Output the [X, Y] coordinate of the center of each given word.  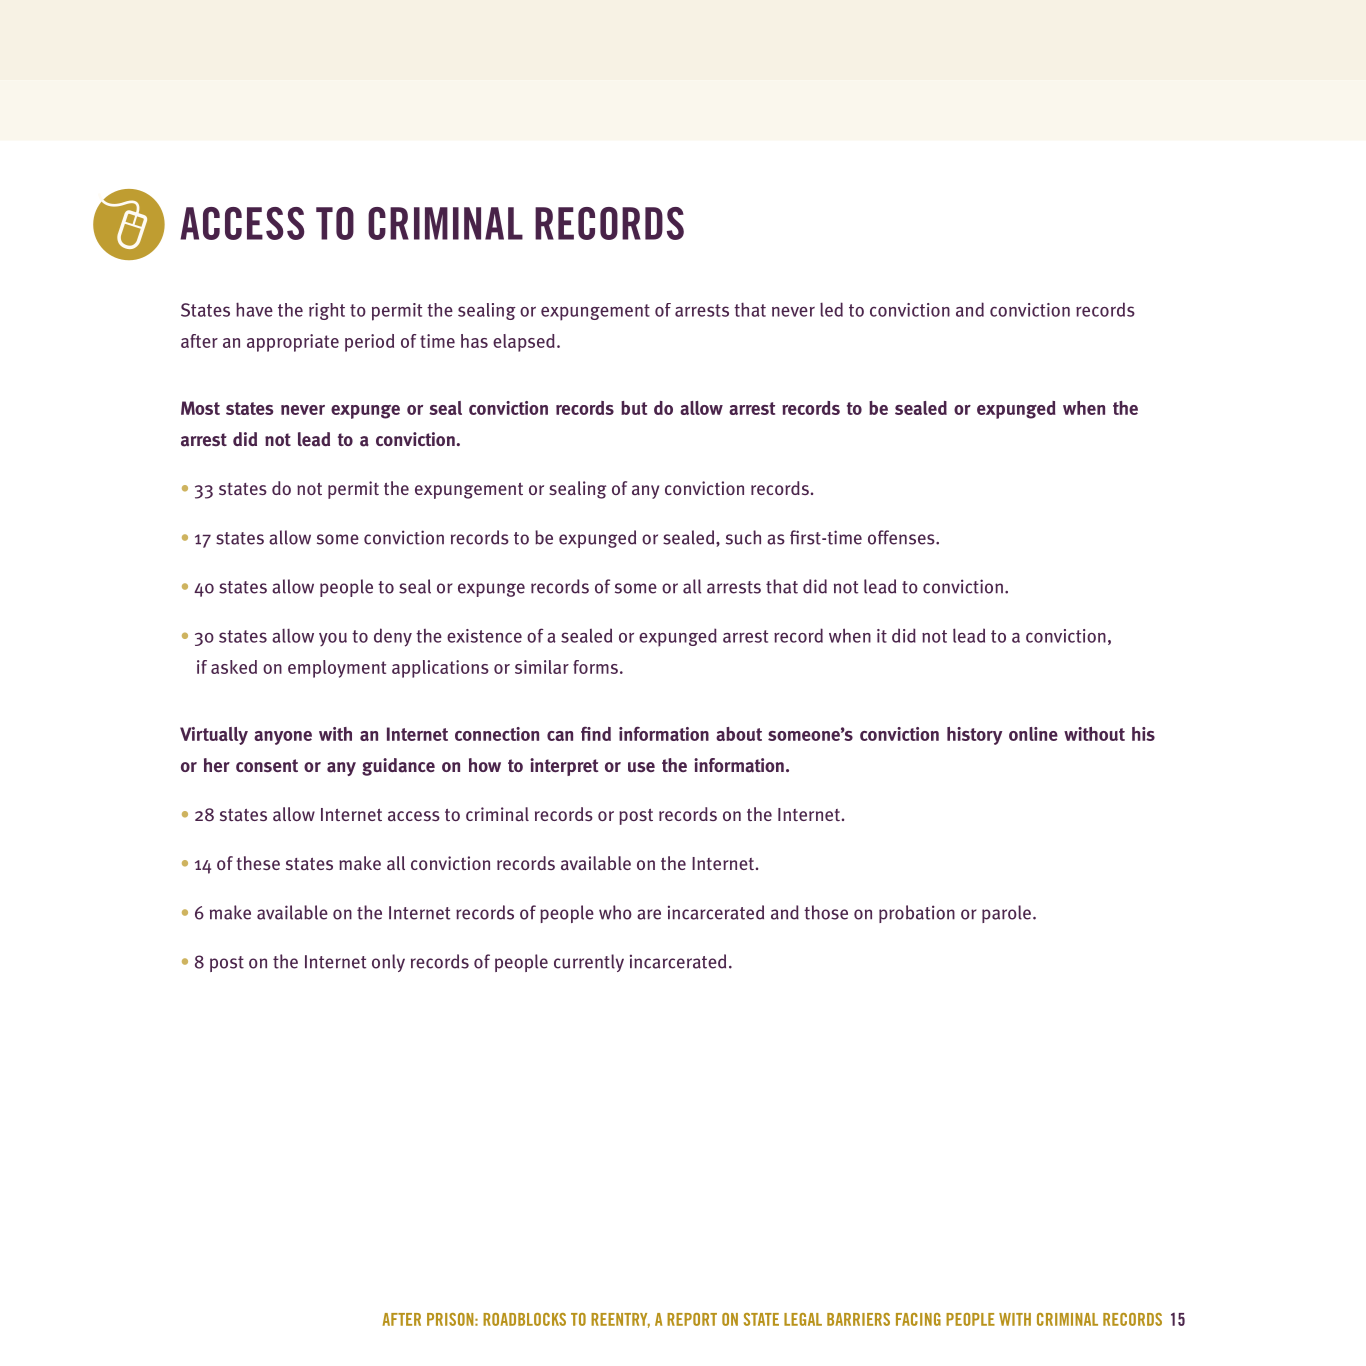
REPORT [692, 1319]
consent [267, 766]
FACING [918, 1319]
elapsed [524, 343]
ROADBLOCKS [524, 1319]
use [641, 767]
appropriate [293, 343]
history [974, 736]
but [634, 408]
